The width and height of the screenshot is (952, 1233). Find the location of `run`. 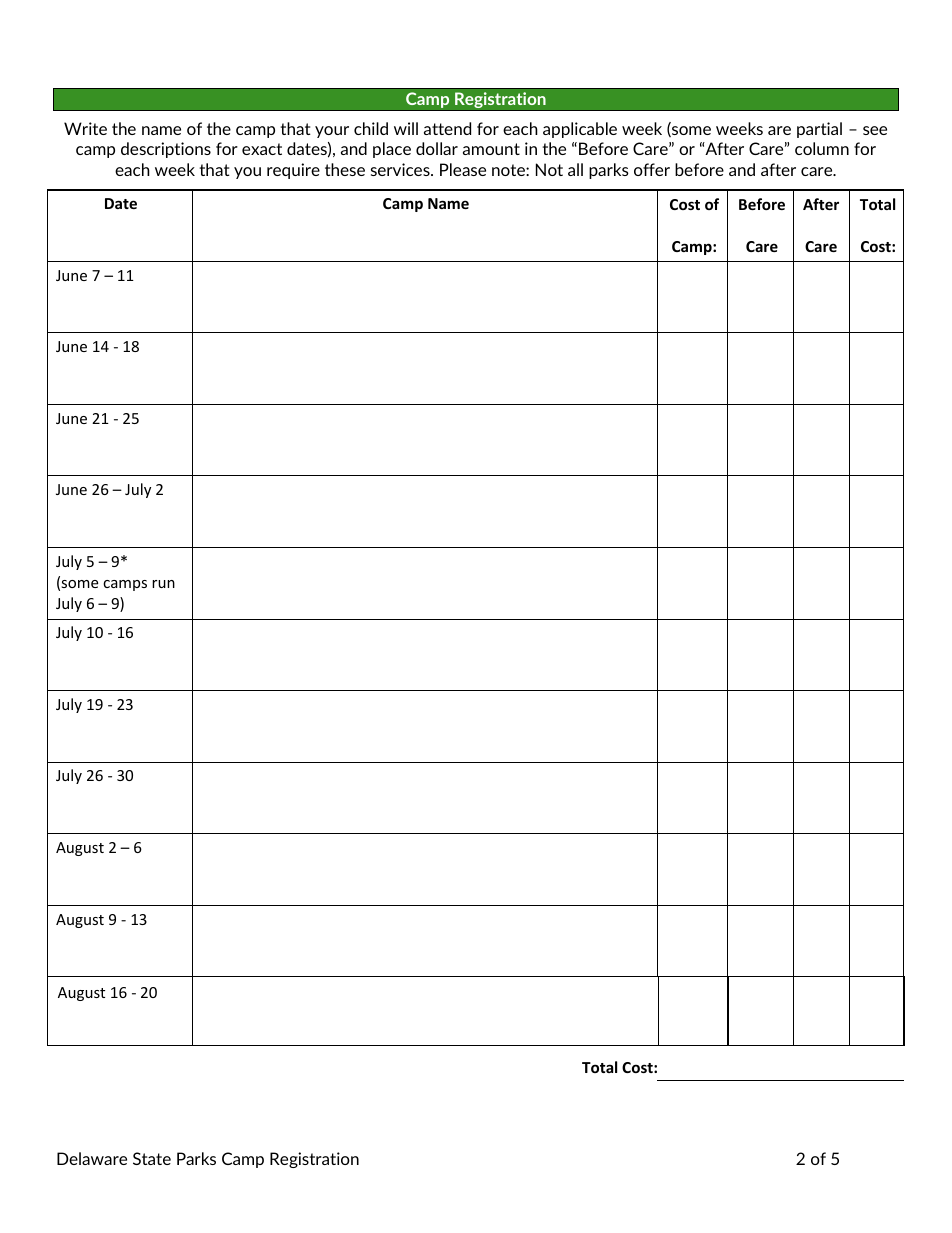

run is located at coordinates (163, 584).
